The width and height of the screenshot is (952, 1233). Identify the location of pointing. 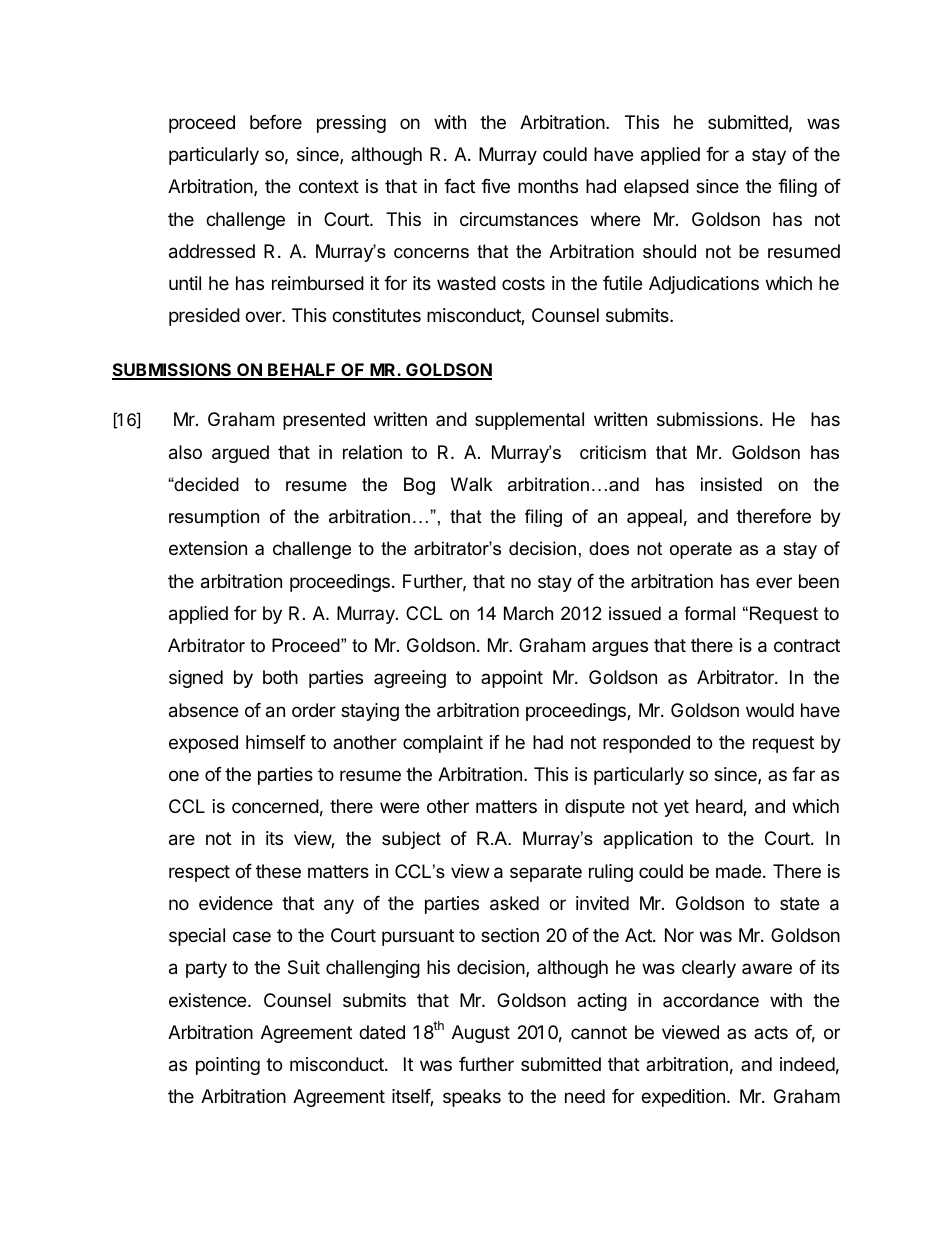
(228, 1066).
